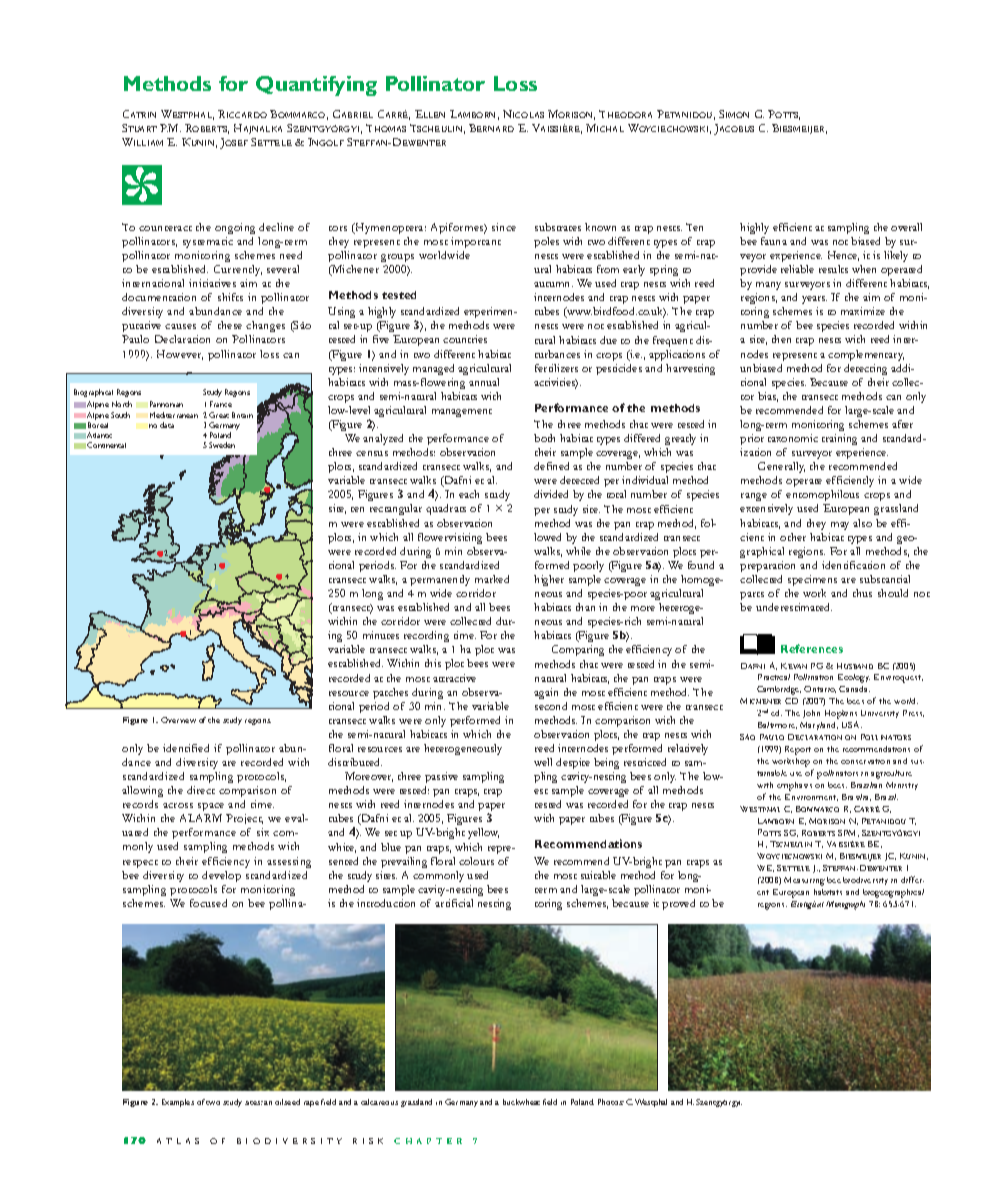 The height and width of the image is (1204, 997). I want to click on Overview, so click(178, 720).
